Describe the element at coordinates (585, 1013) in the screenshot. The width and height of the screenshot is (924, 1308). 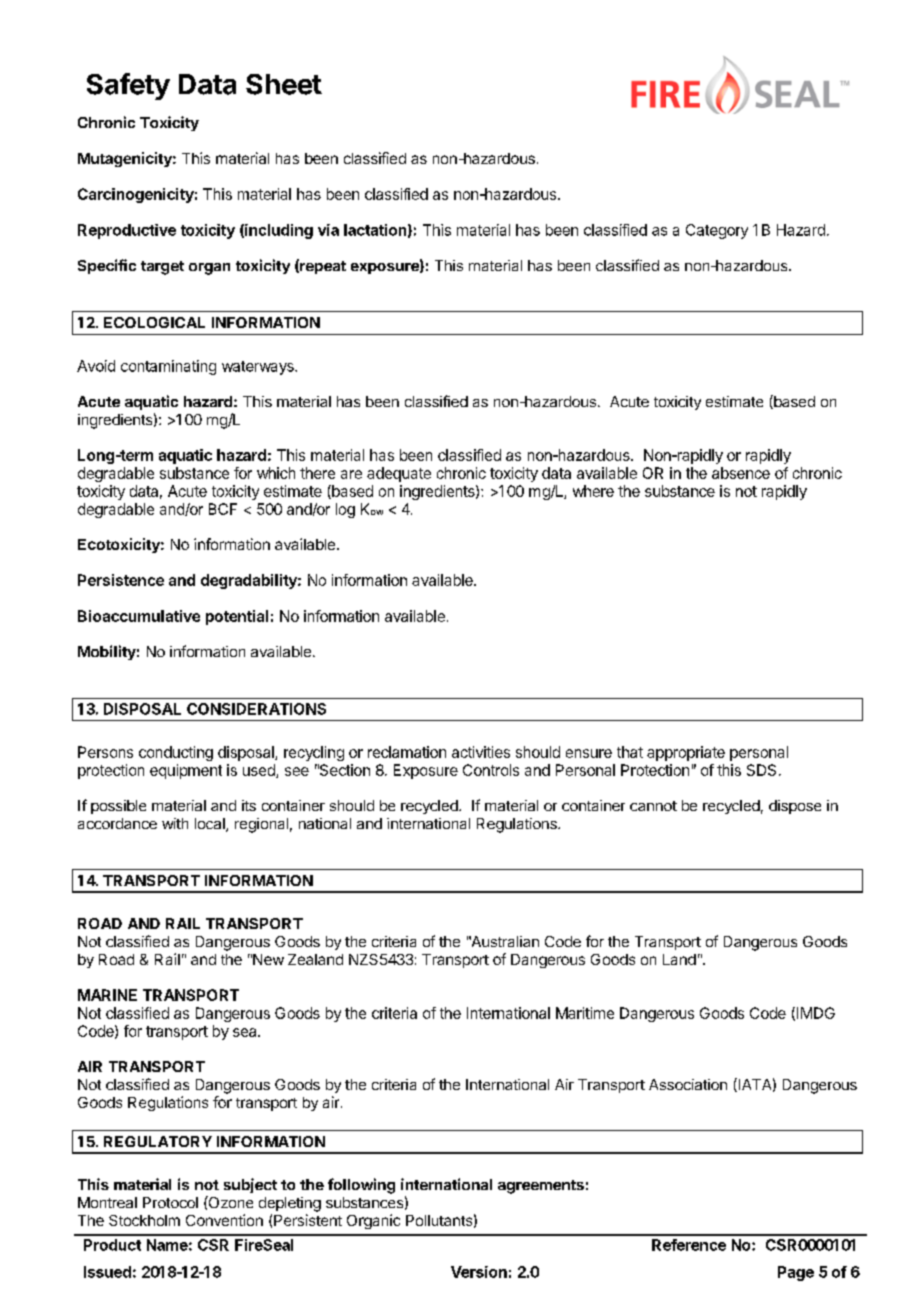
I see `Maritime` at that location.
